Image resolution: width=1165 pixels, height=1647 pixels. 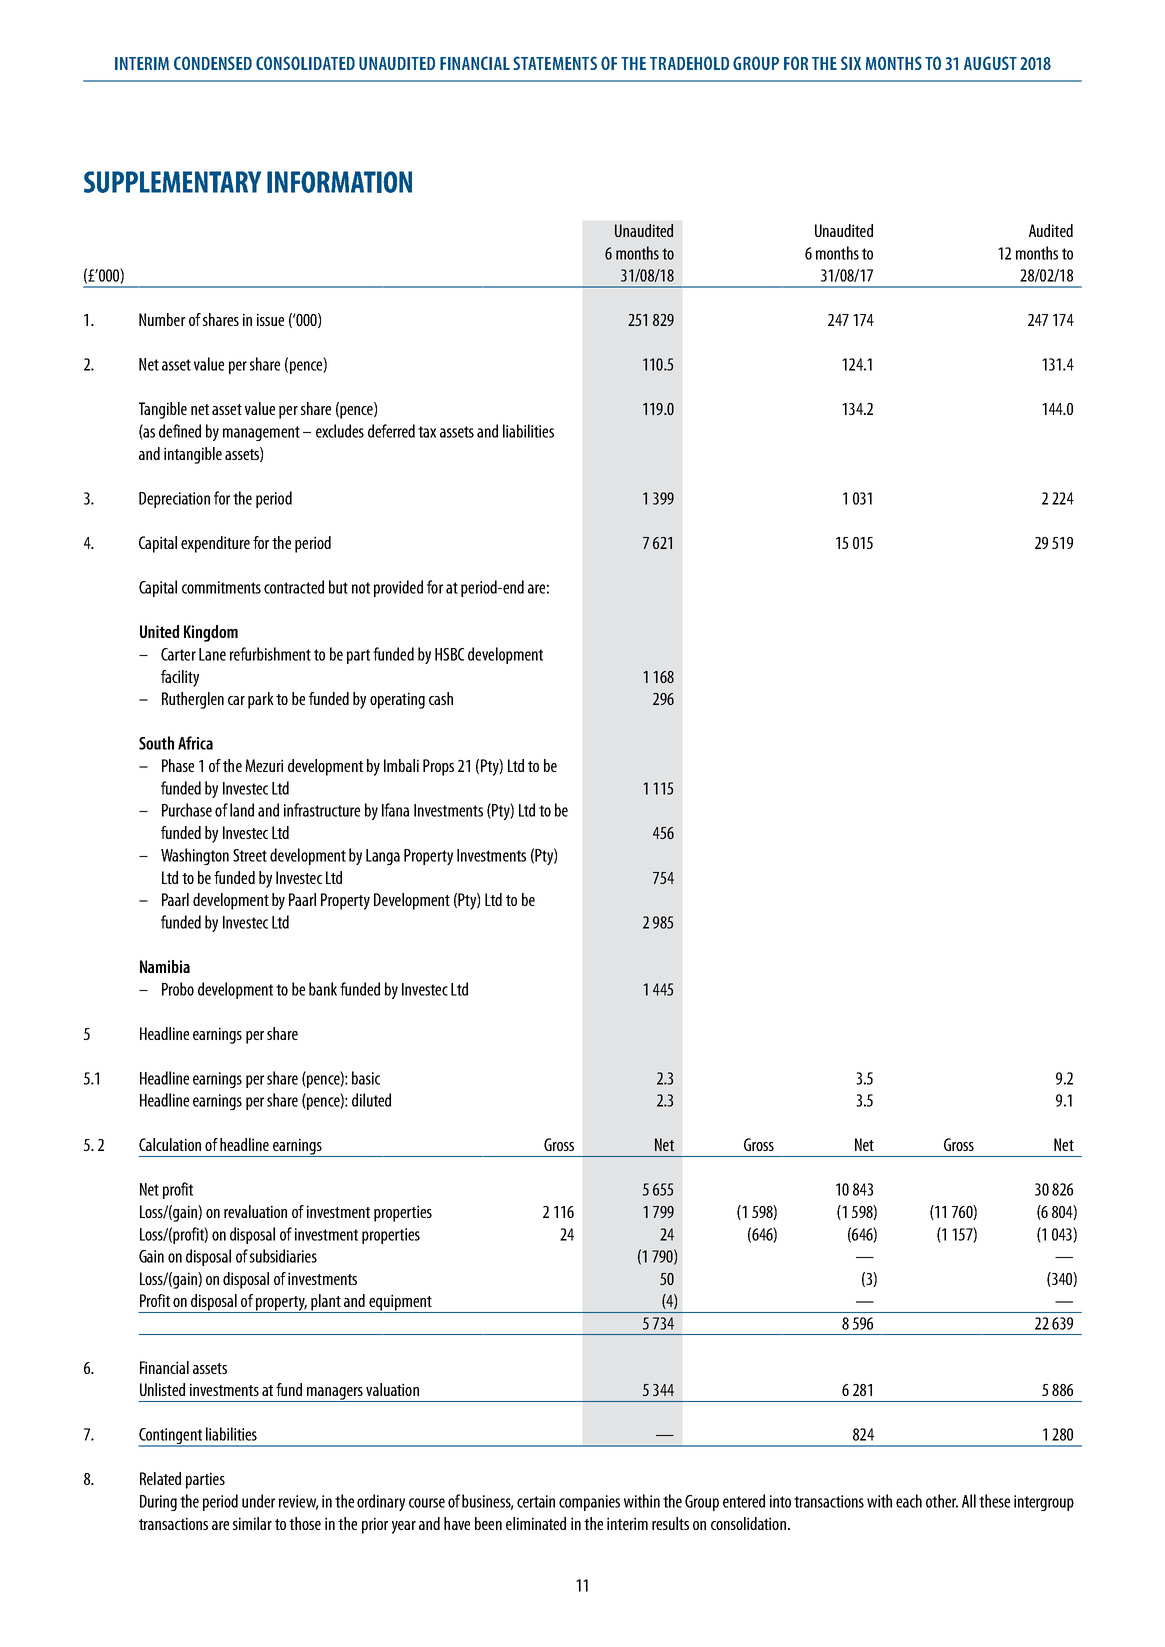 What do you see at coordinates (213, 63) in the screenshot?
I see `CONDENSED` at bounding box center [213, 63].
